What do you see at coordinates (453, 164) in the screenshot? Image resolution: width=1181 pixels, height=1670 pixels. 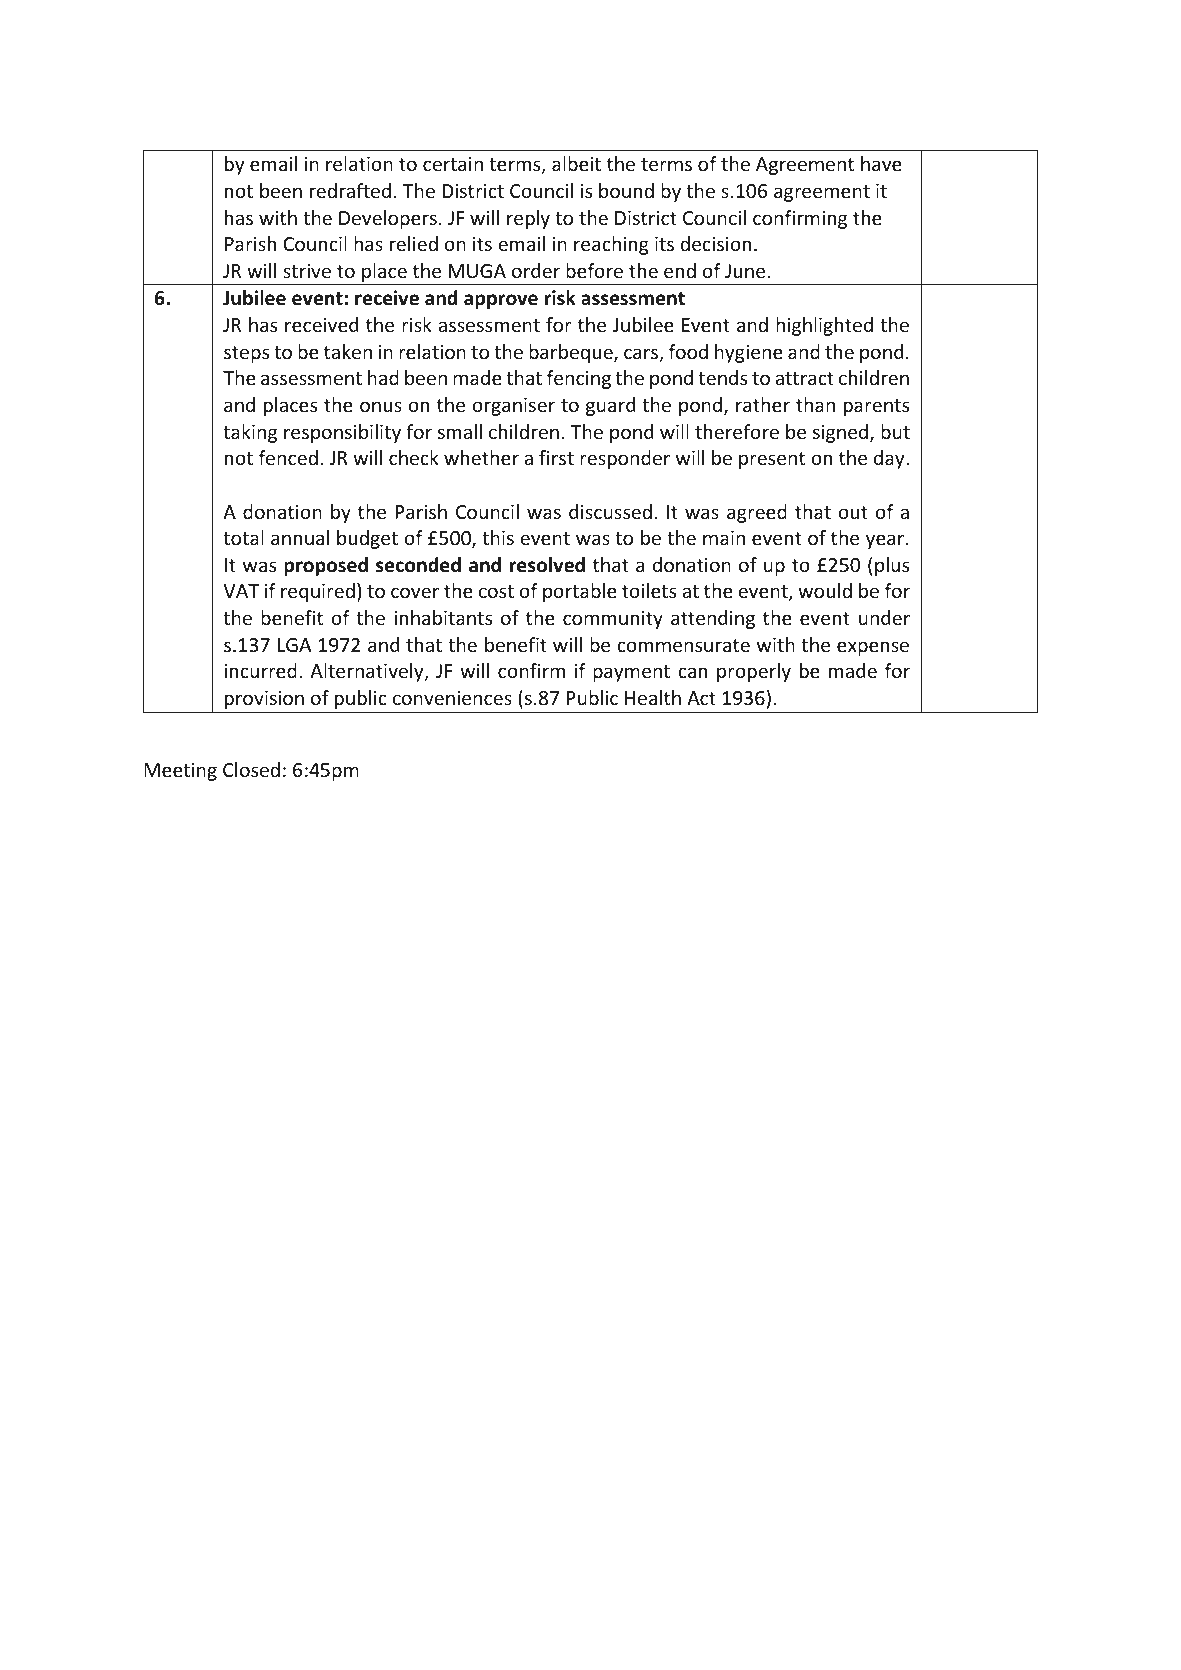 I see `certain` at bounding box center [453, 164].
